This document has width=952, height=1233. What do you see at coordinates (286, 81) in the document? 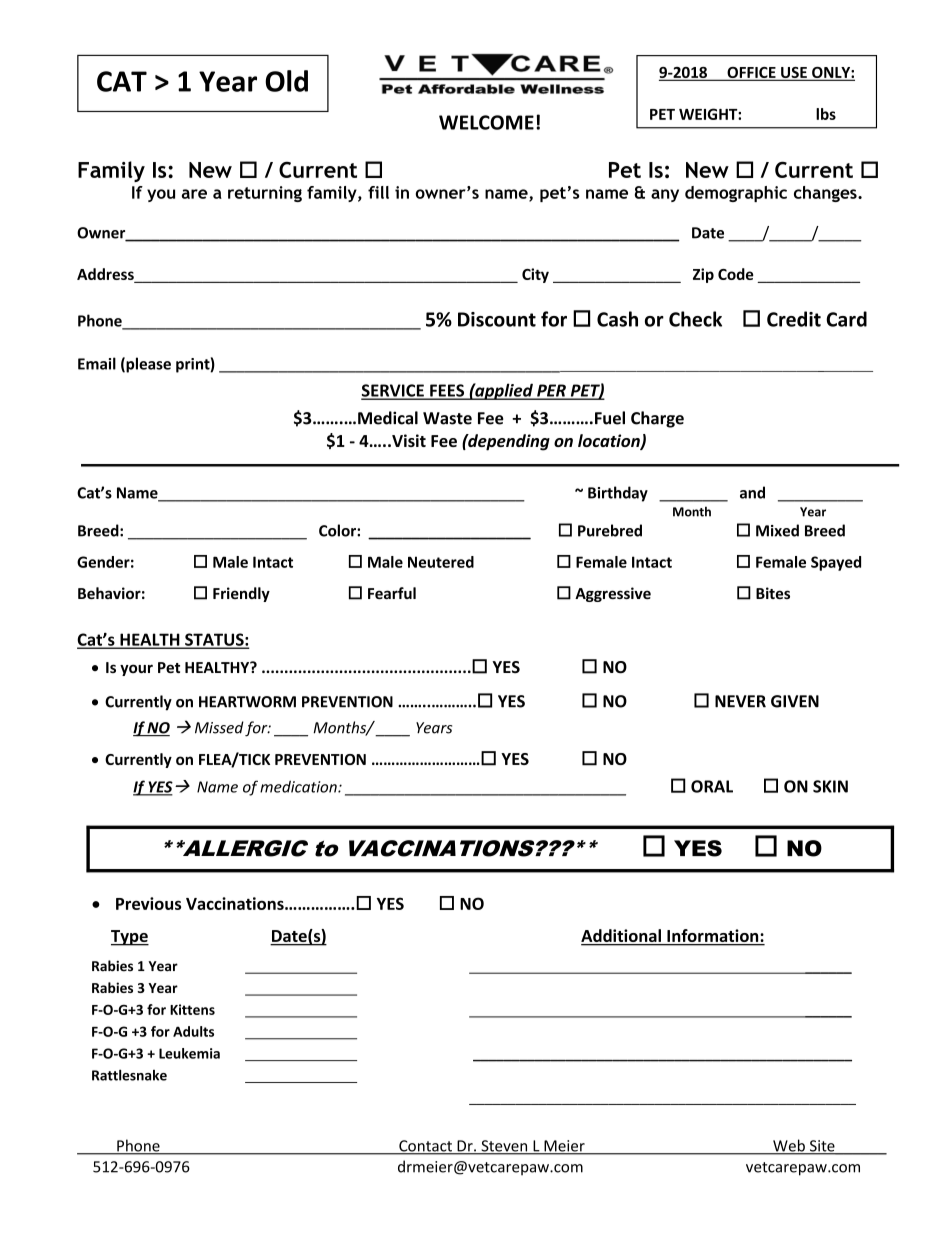
I see `Old` at bounding box center [286, 81].
